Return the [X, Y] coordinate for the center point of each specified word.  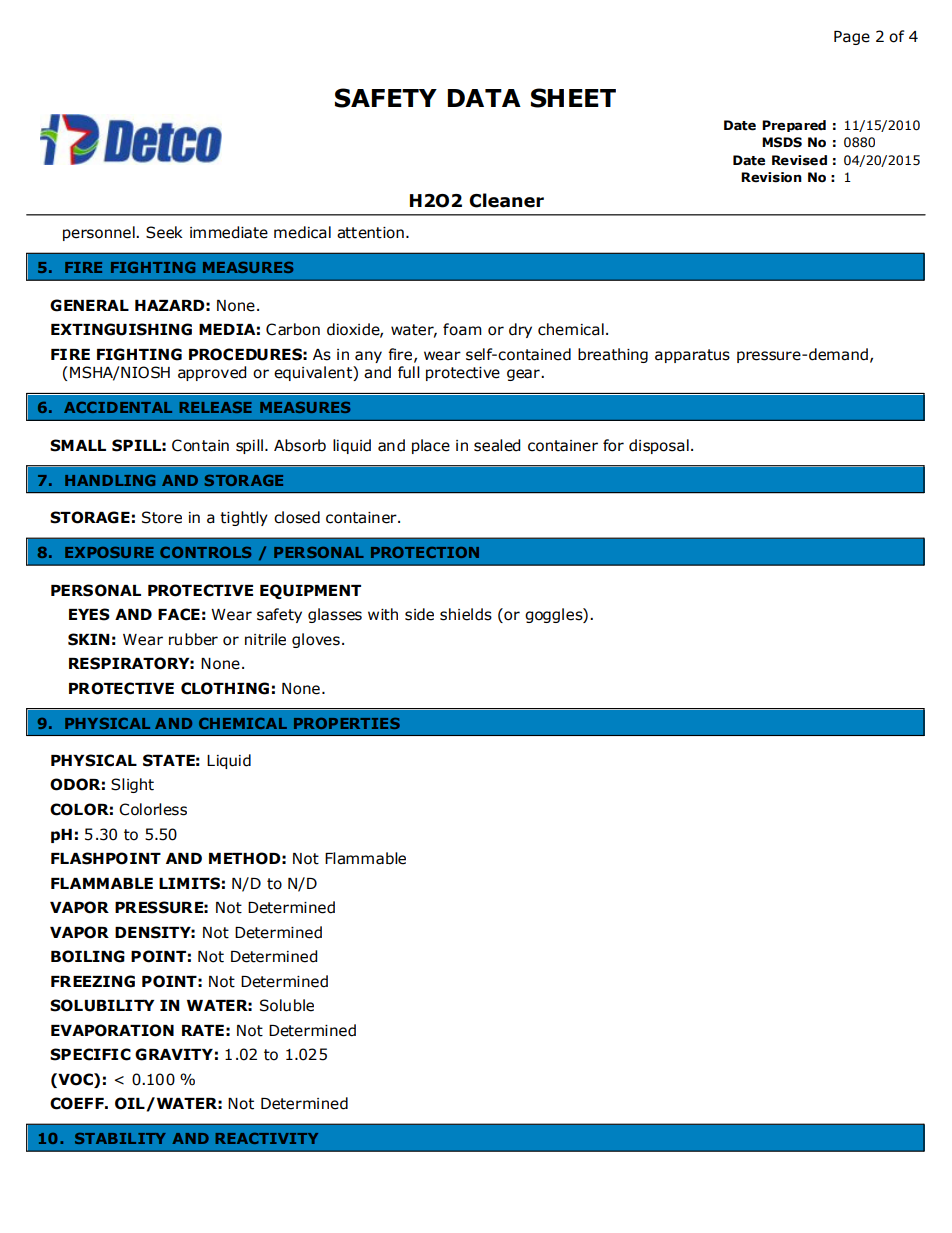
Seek [164, 232]
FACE [179, 614]
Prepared [794, 126]
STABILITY [120, 1138]
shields [466, 614]
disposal [659, 446]
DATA [484, 98]
